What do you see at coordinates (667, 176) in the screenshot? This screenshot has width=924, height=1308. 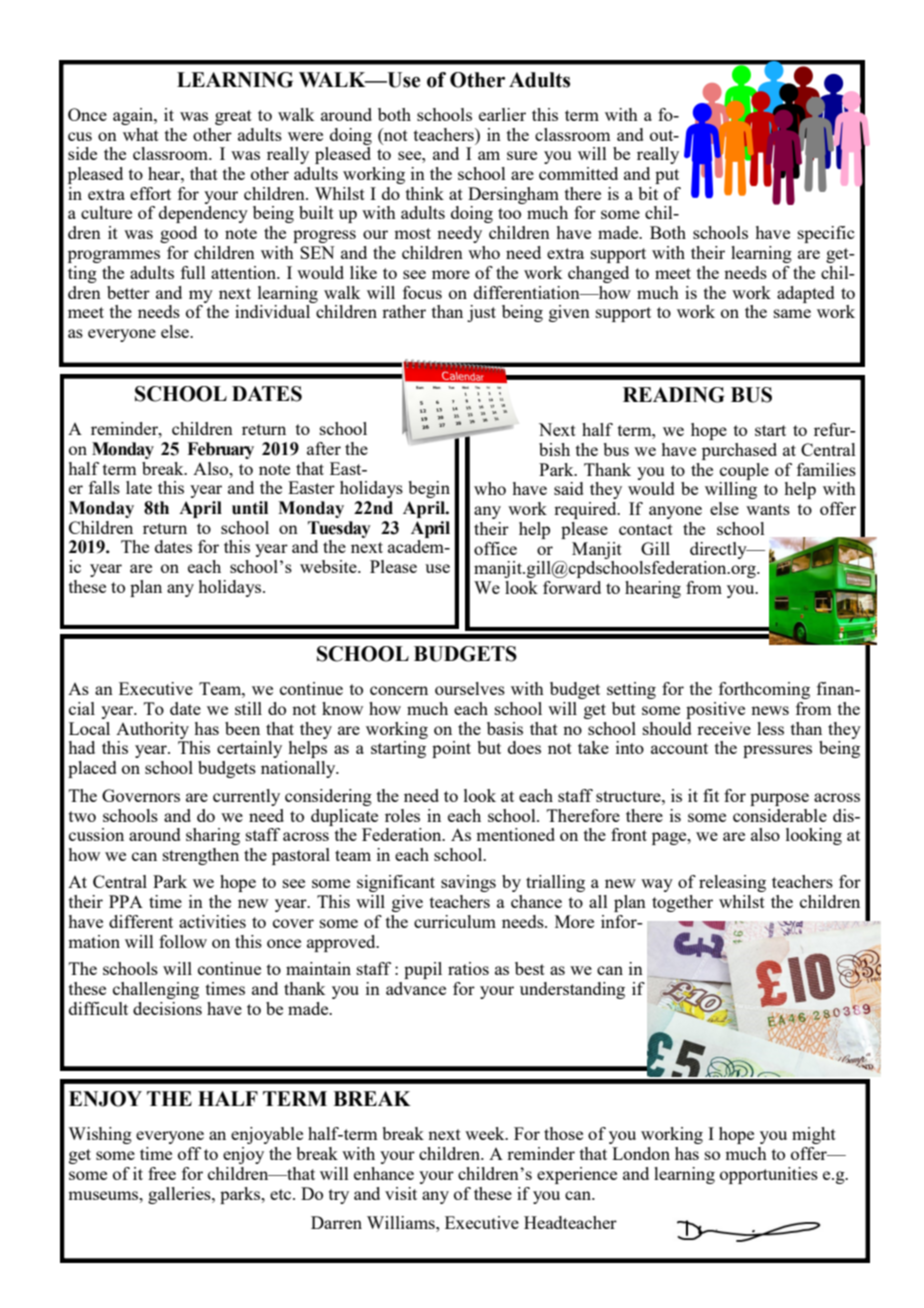 I see `put` at bounding box center [667, 176].
